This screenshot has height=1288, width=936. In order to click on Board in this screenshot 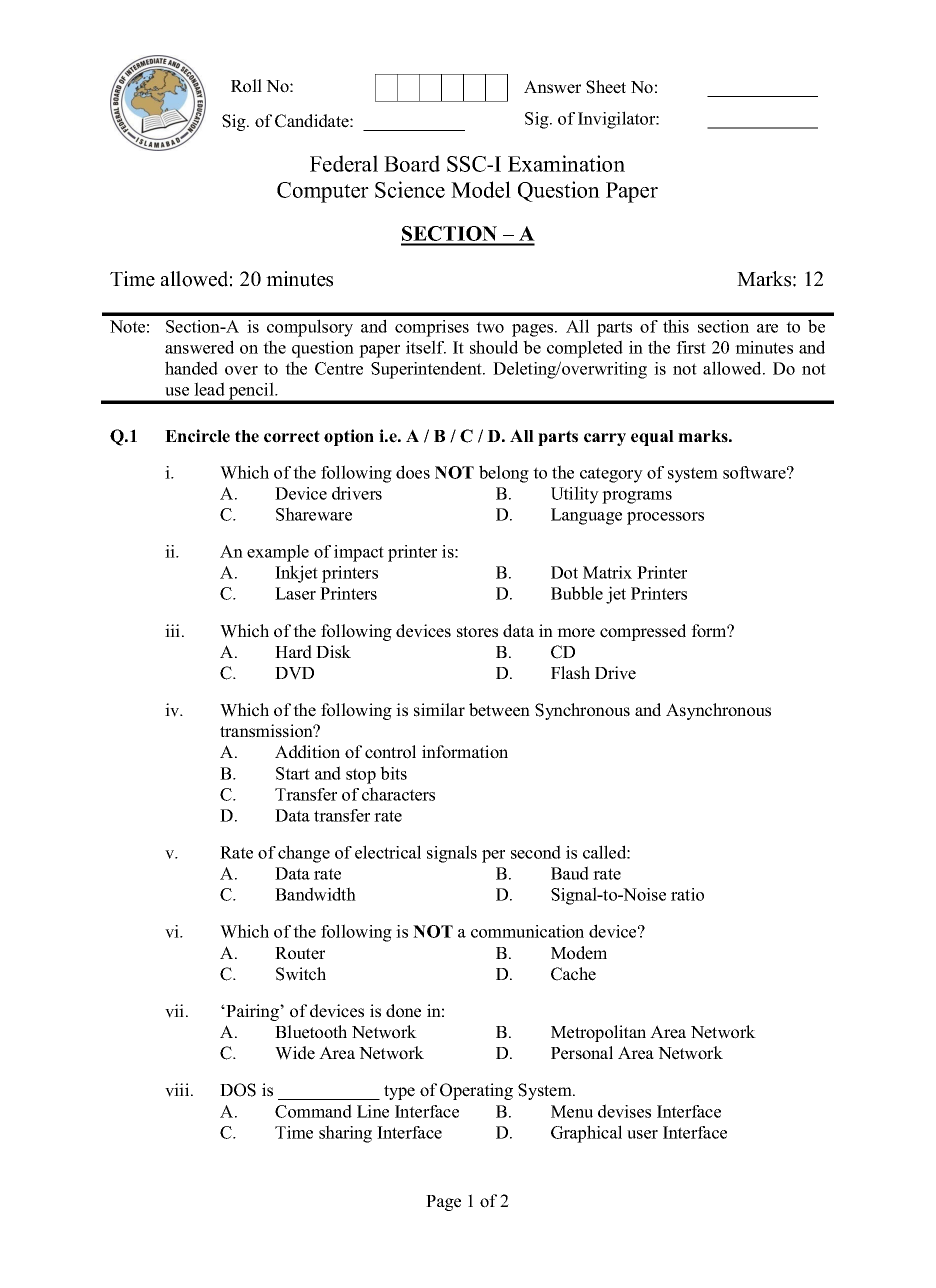, I will do `click(412, 163)`.
